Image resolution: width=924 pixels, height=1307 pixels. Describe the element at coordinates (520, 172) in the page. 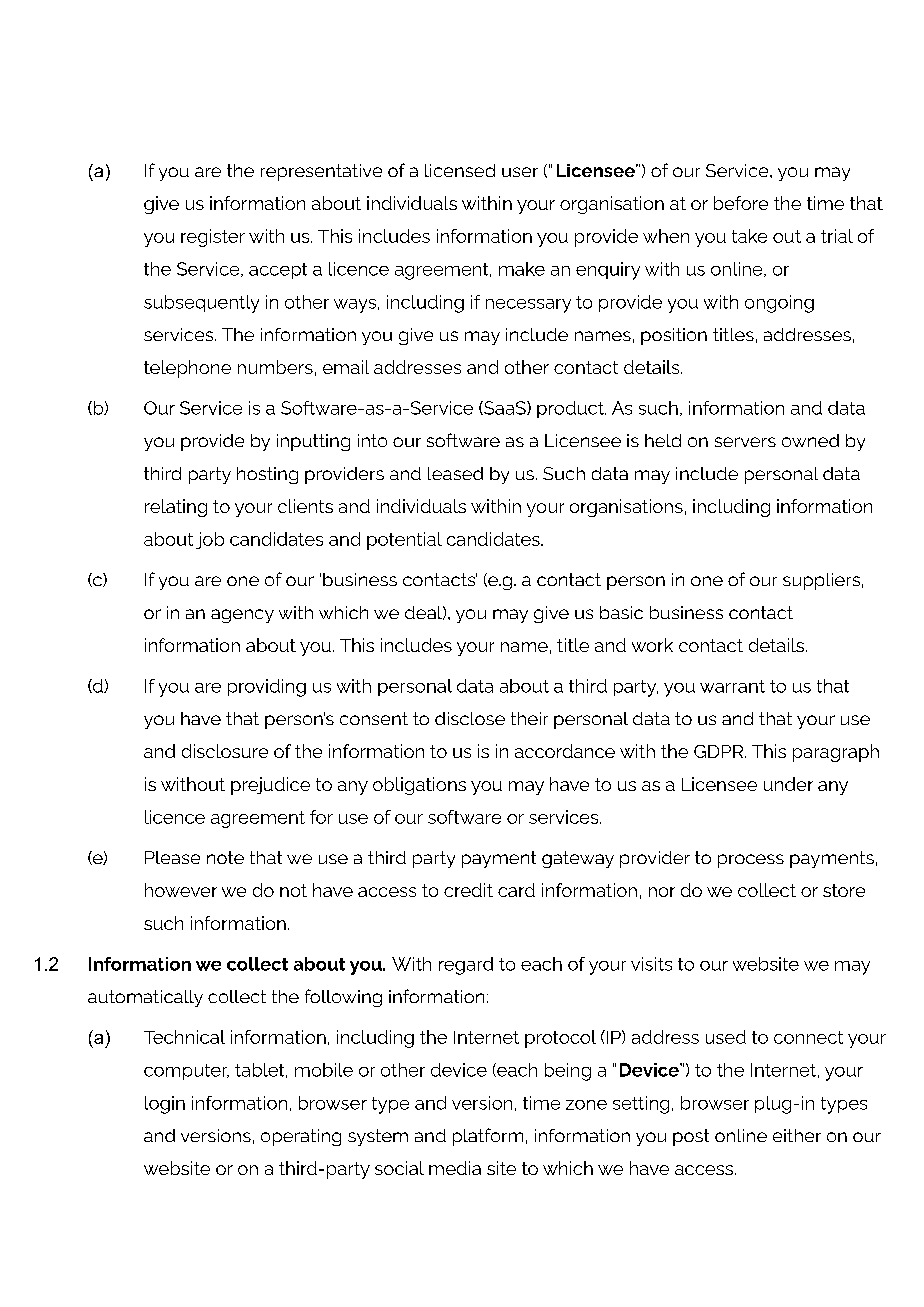

I see `user` at that location.
